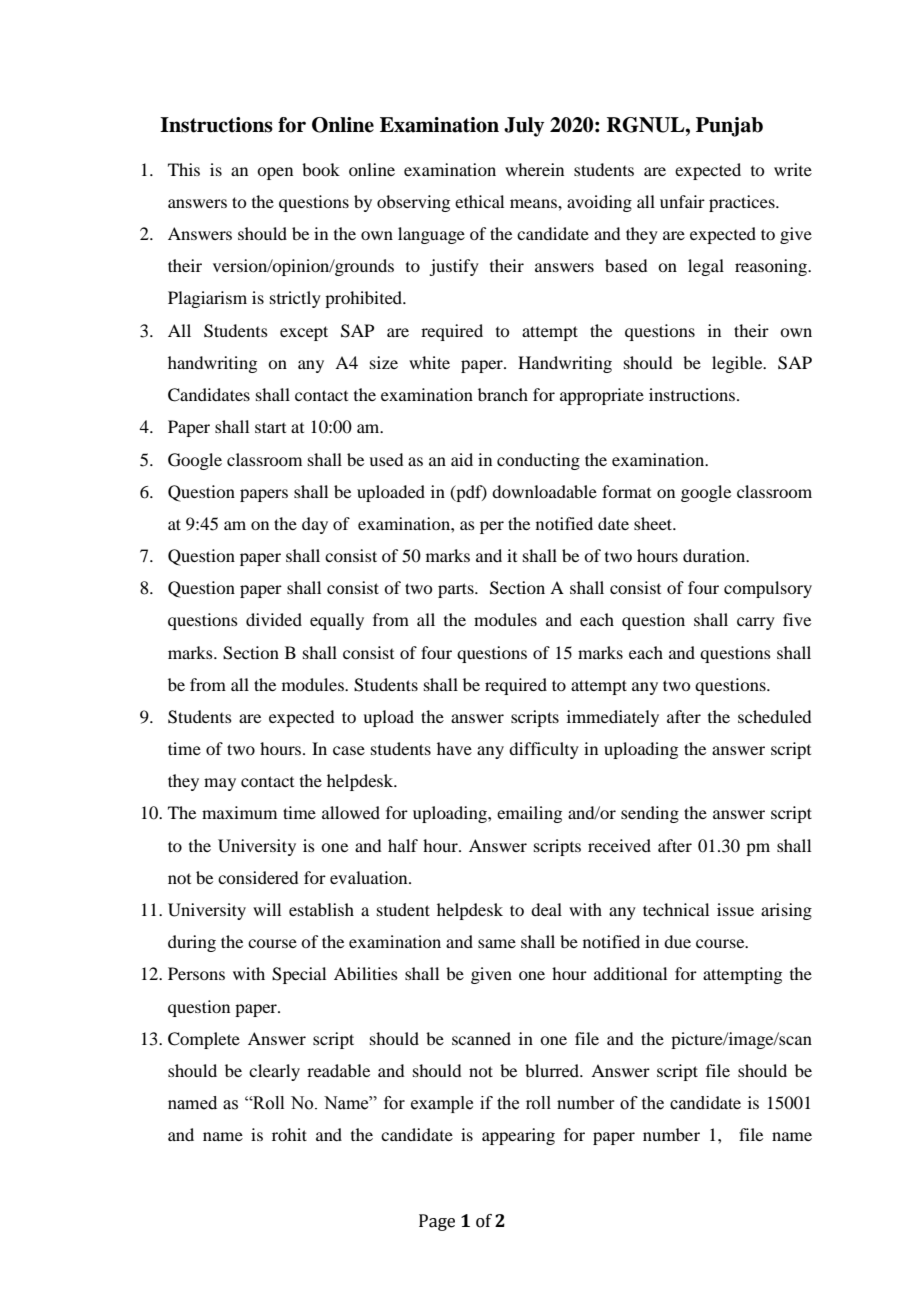 The height and width of the image is (1309, 924). I want to click on wherein, so click(534, 169).
